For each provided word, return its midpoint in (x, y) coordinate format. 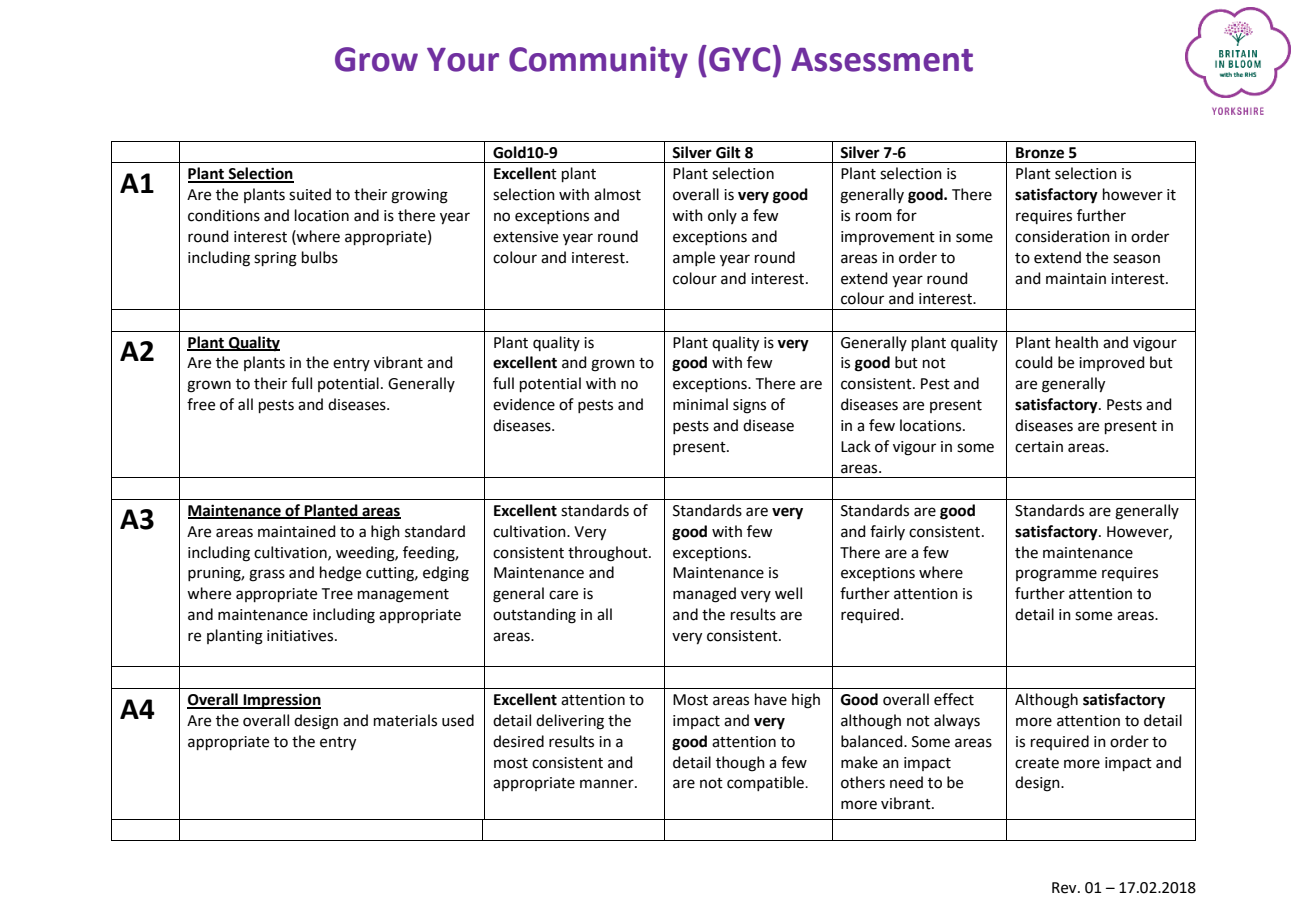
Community (598, 62)
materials (405, 720)
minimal (700, 404)
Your (463, 60)
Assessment (882, 60)
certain (1039, 447)
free (201, 404)
